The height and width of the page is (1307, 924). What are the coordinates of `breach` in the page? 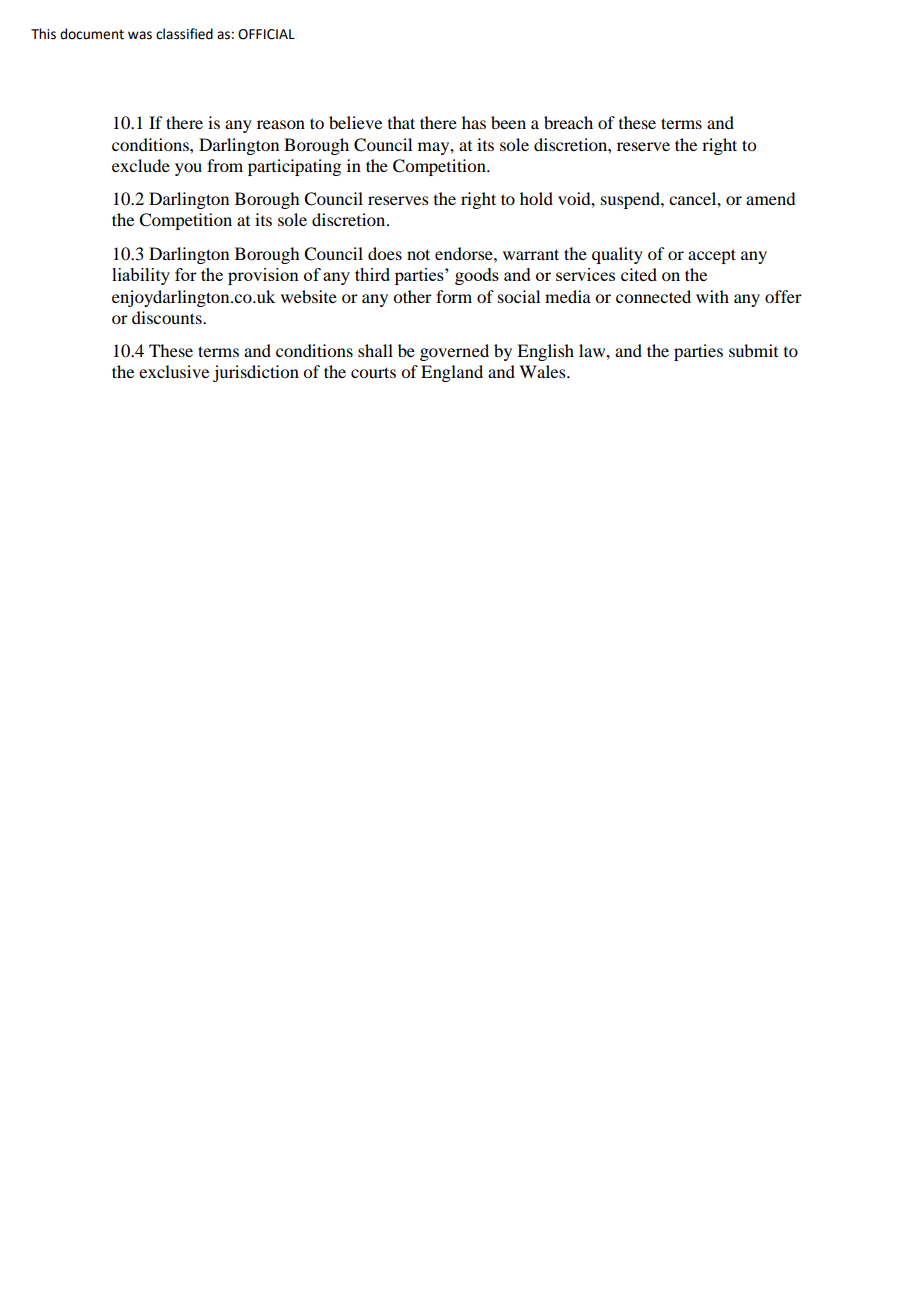 It's located at (568, 122).
